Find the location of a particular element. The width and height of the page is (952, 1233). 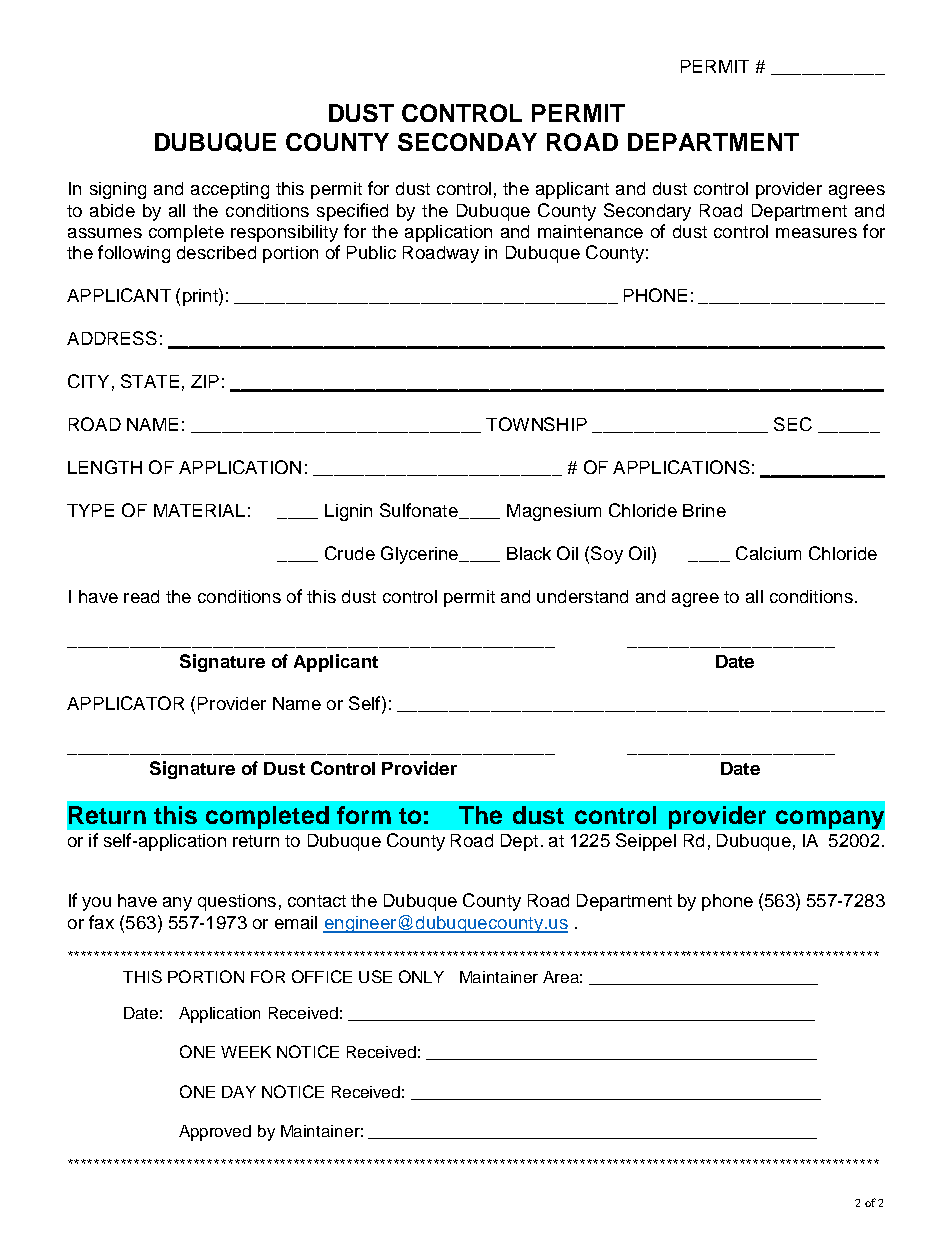

Public is located at coordinates (371, 252).
